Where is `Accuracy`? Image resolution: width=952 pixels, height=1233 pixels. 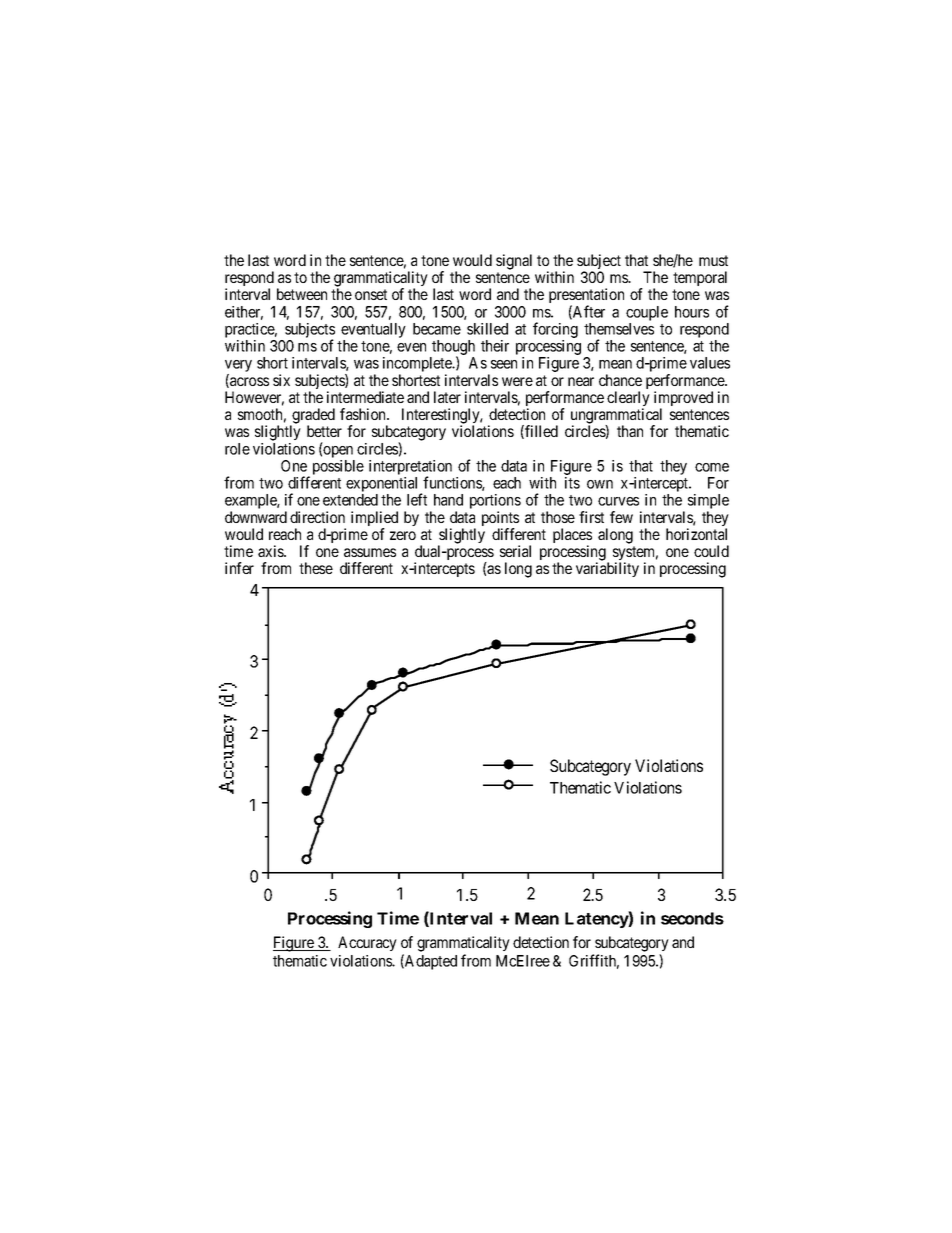 Accuracy is located at coordinates (367, 943).
